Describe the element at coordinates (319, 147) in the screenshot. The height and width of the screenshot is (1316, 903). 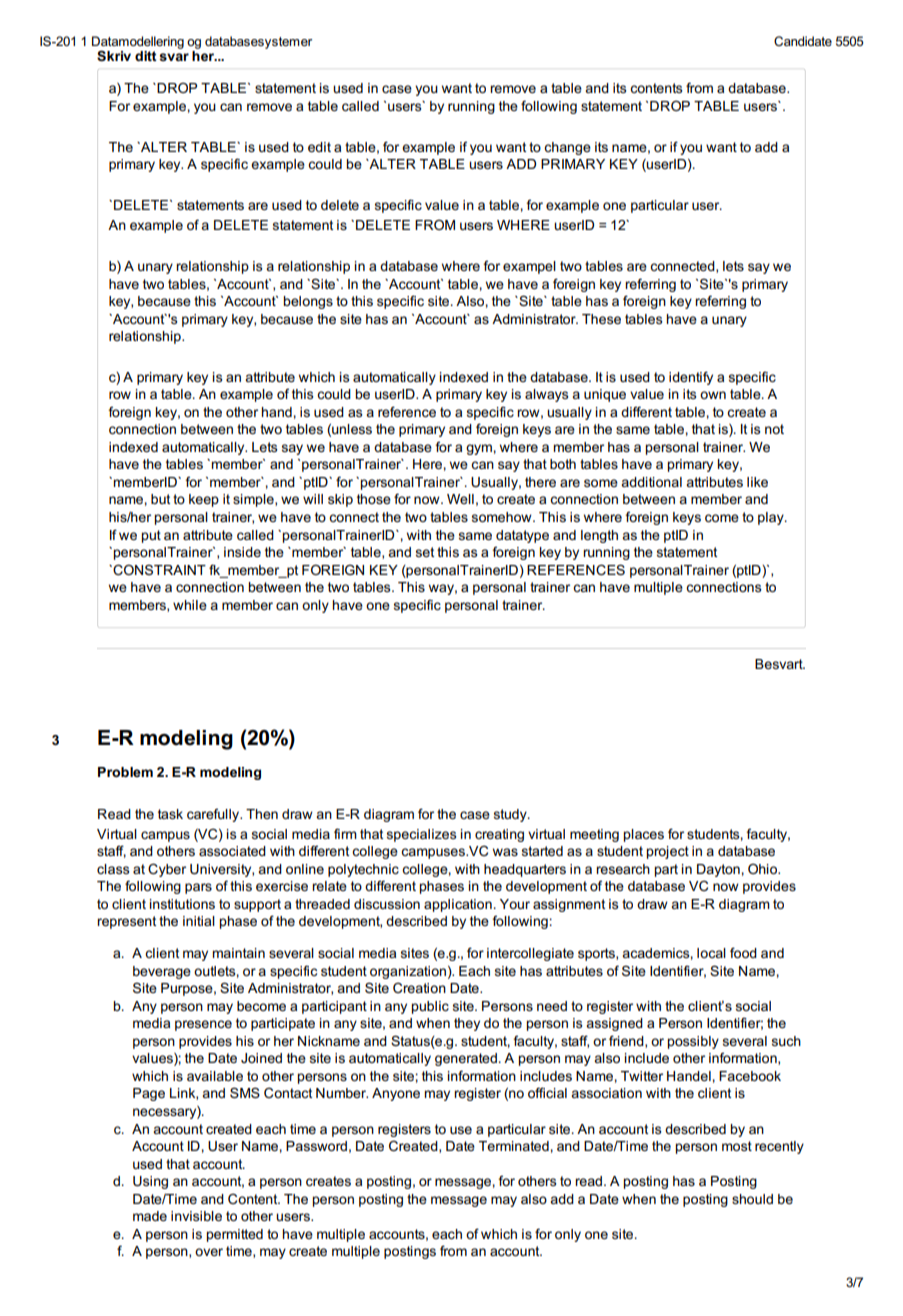
I see `edit` at that location.
